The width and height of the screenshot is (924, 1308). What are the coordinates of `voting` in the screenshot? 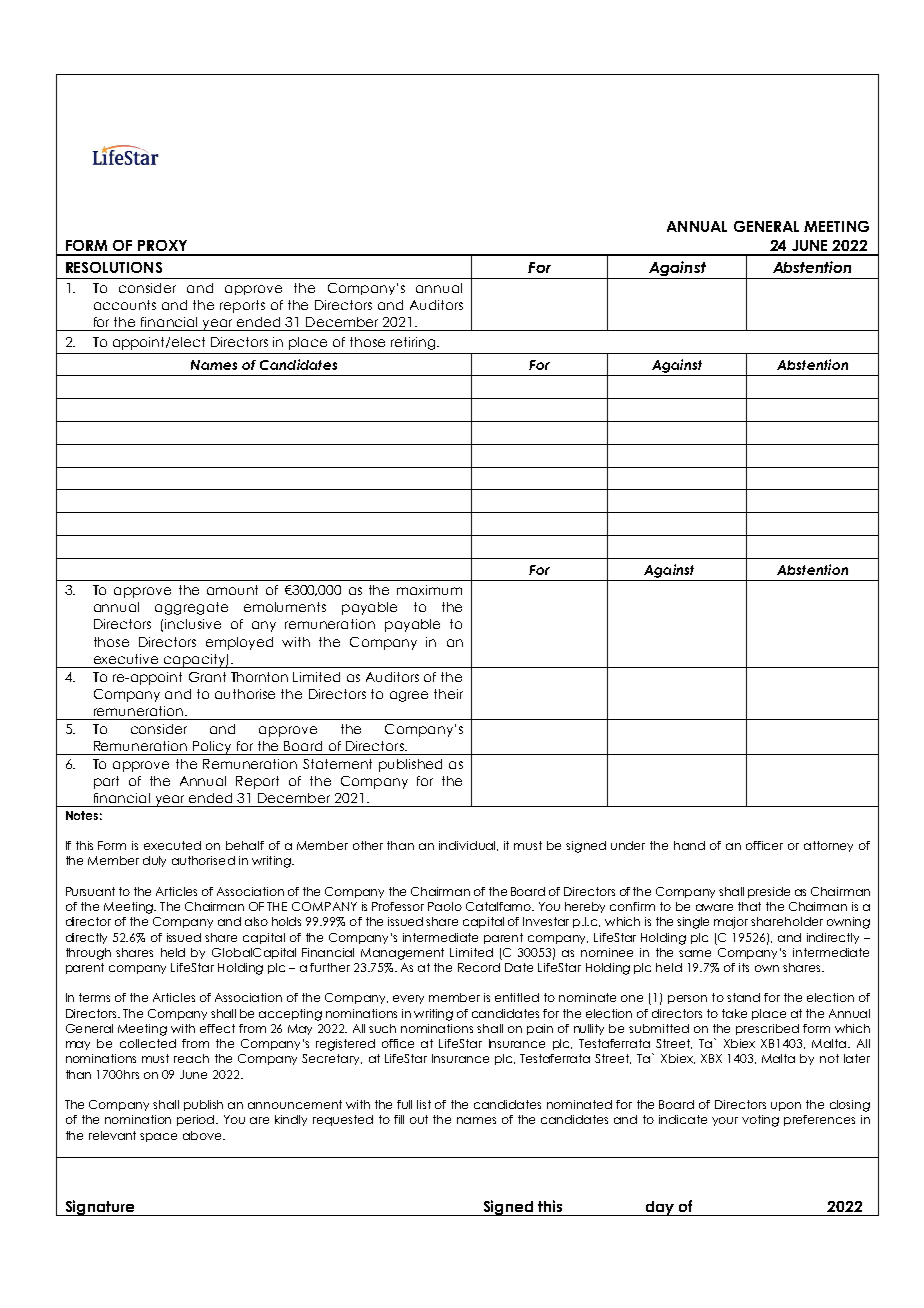 It's located at (760, 1121).
